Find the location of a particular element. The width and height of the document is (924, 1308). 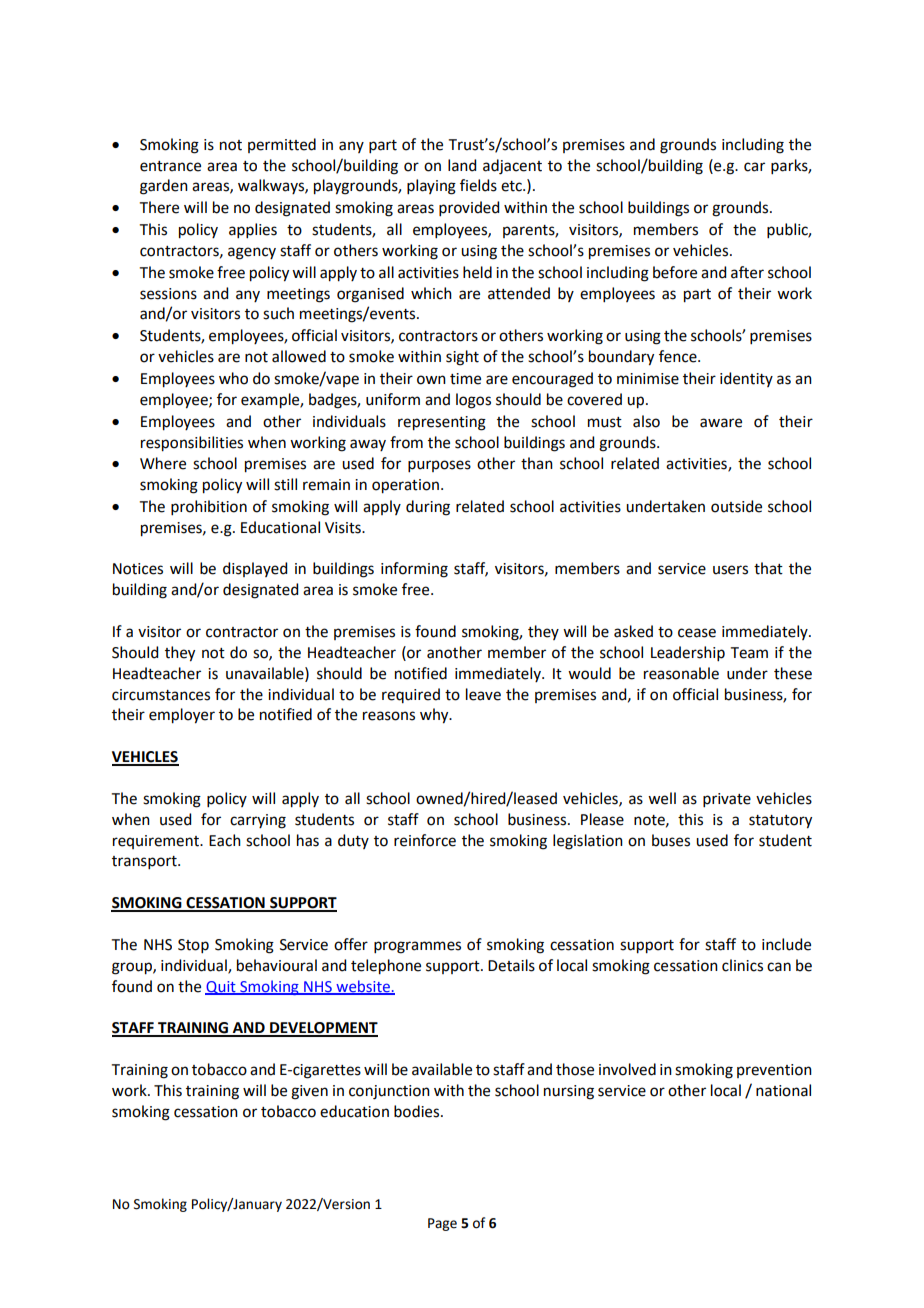

Stop is located at coordinates (193, 946).
